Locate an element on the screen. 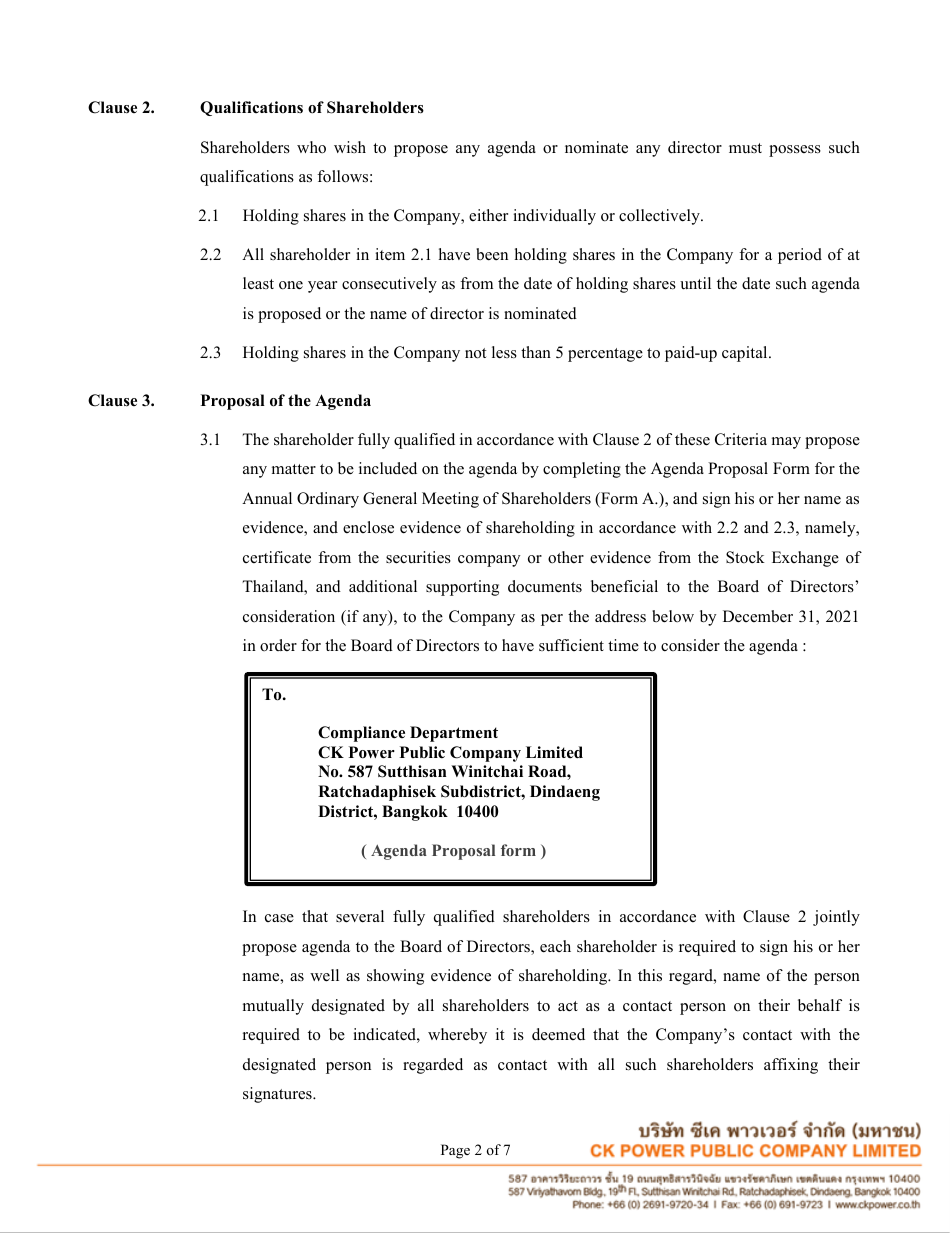 This screenshot has width=952, height=1233. individually is located at coordinates (554, 217).
